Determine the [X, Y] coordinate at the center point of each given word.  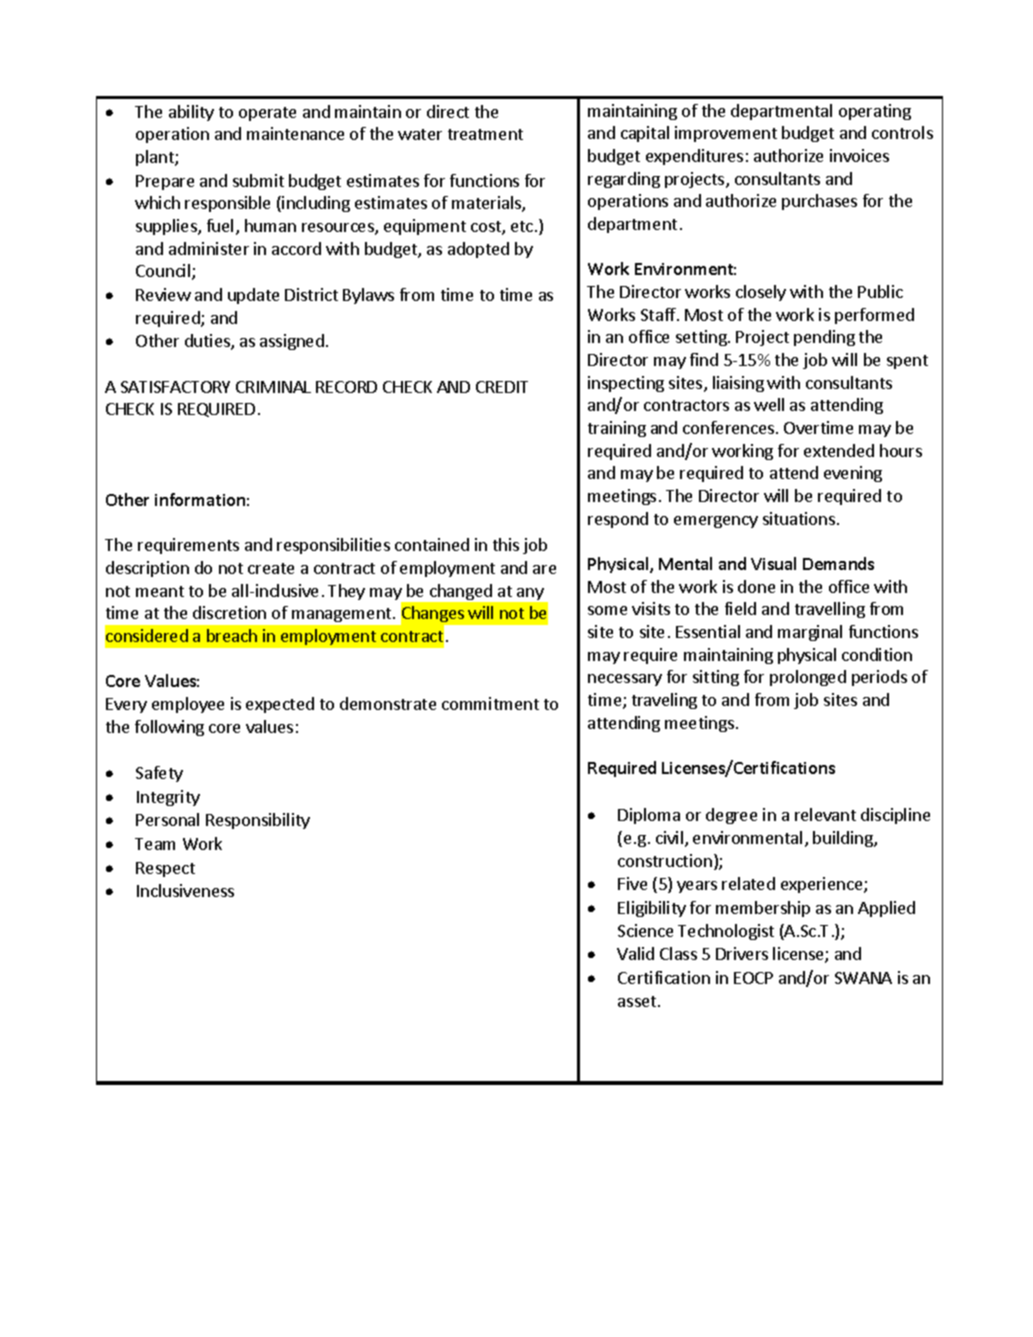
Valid [635, 953]
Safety [159, 774]
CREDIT [502, 387]
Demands [838, 563]
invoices [859, 155]
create [271, 568]
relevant [825, 814]
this [506, 544]
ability [191, 113]
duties [208, 342]
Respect [165, 869]
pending [824, 338]
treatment [485, 134]
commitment [490, 703]
